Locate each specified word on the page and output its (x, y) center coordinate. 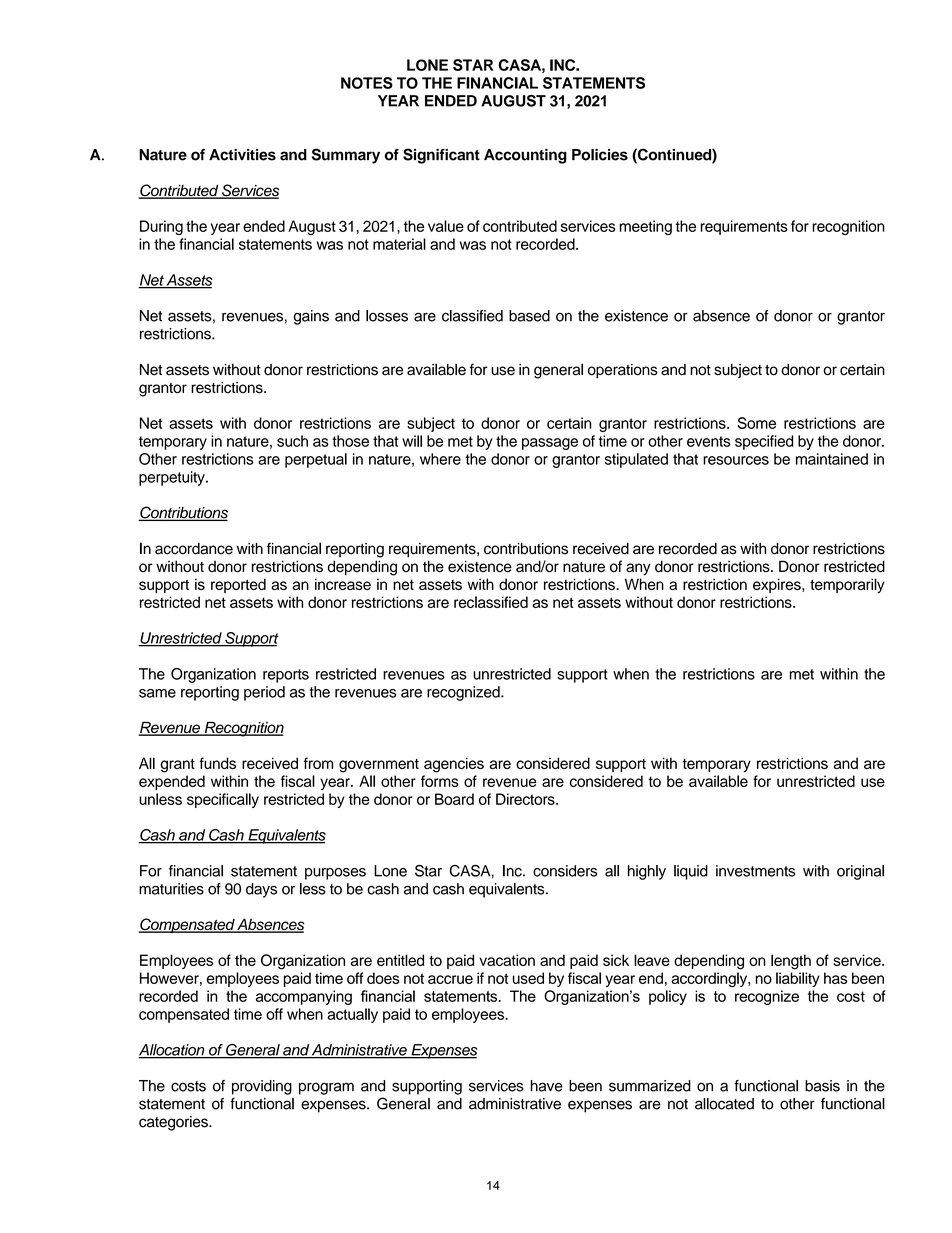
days (261, 890)
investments (755, 871)
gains (311, 317)
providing (262, 1087)
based (529, 316)
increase (343, 584)
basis (822, 1086)
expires (778, 585)
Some (756, 423)
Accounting (525, 156)
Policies (600, 155)
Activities (242, 155)
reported (238, 585)
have (546, 1086)
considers (565, 871)
